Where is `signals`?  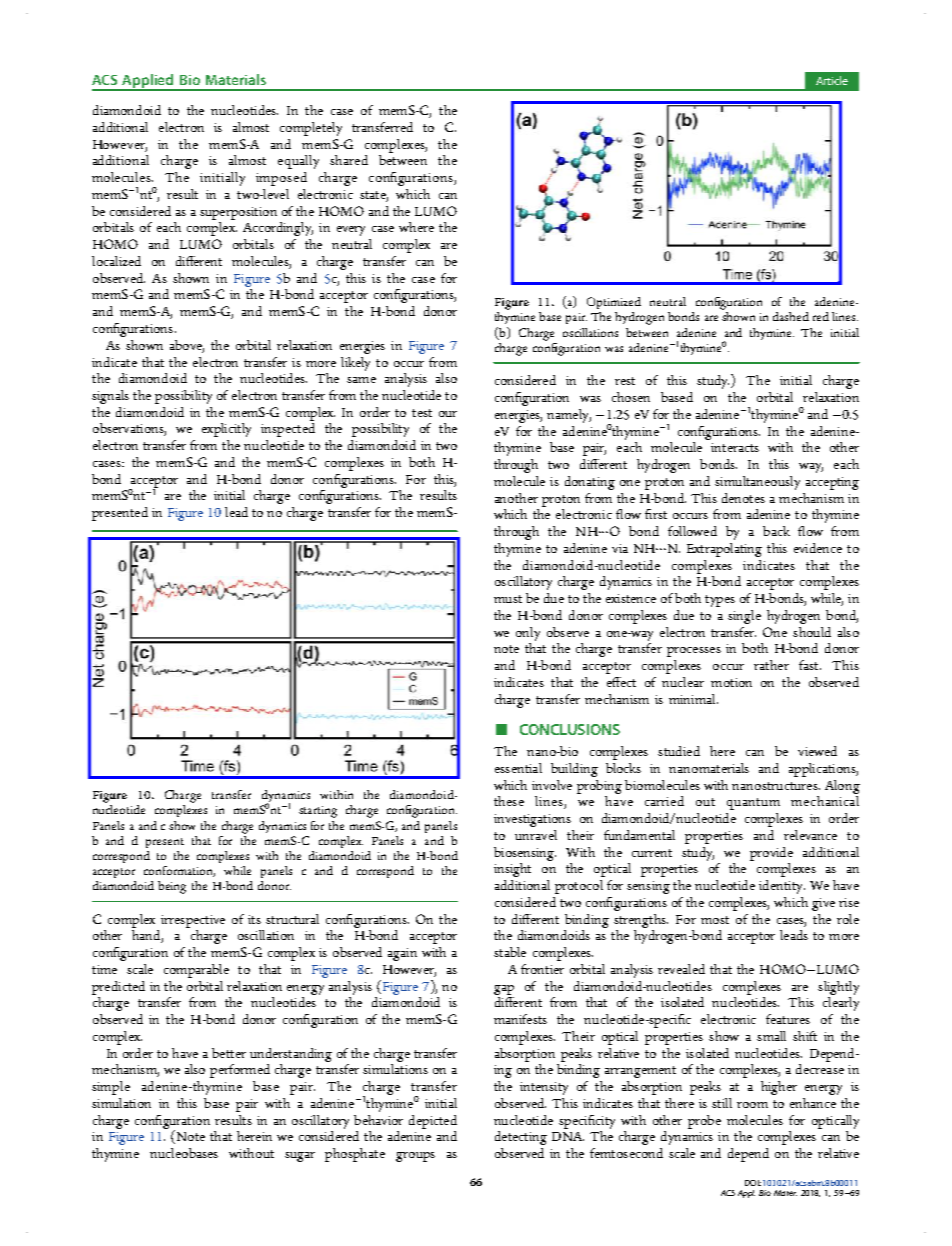 signals is located at coordinates (110, 397).
